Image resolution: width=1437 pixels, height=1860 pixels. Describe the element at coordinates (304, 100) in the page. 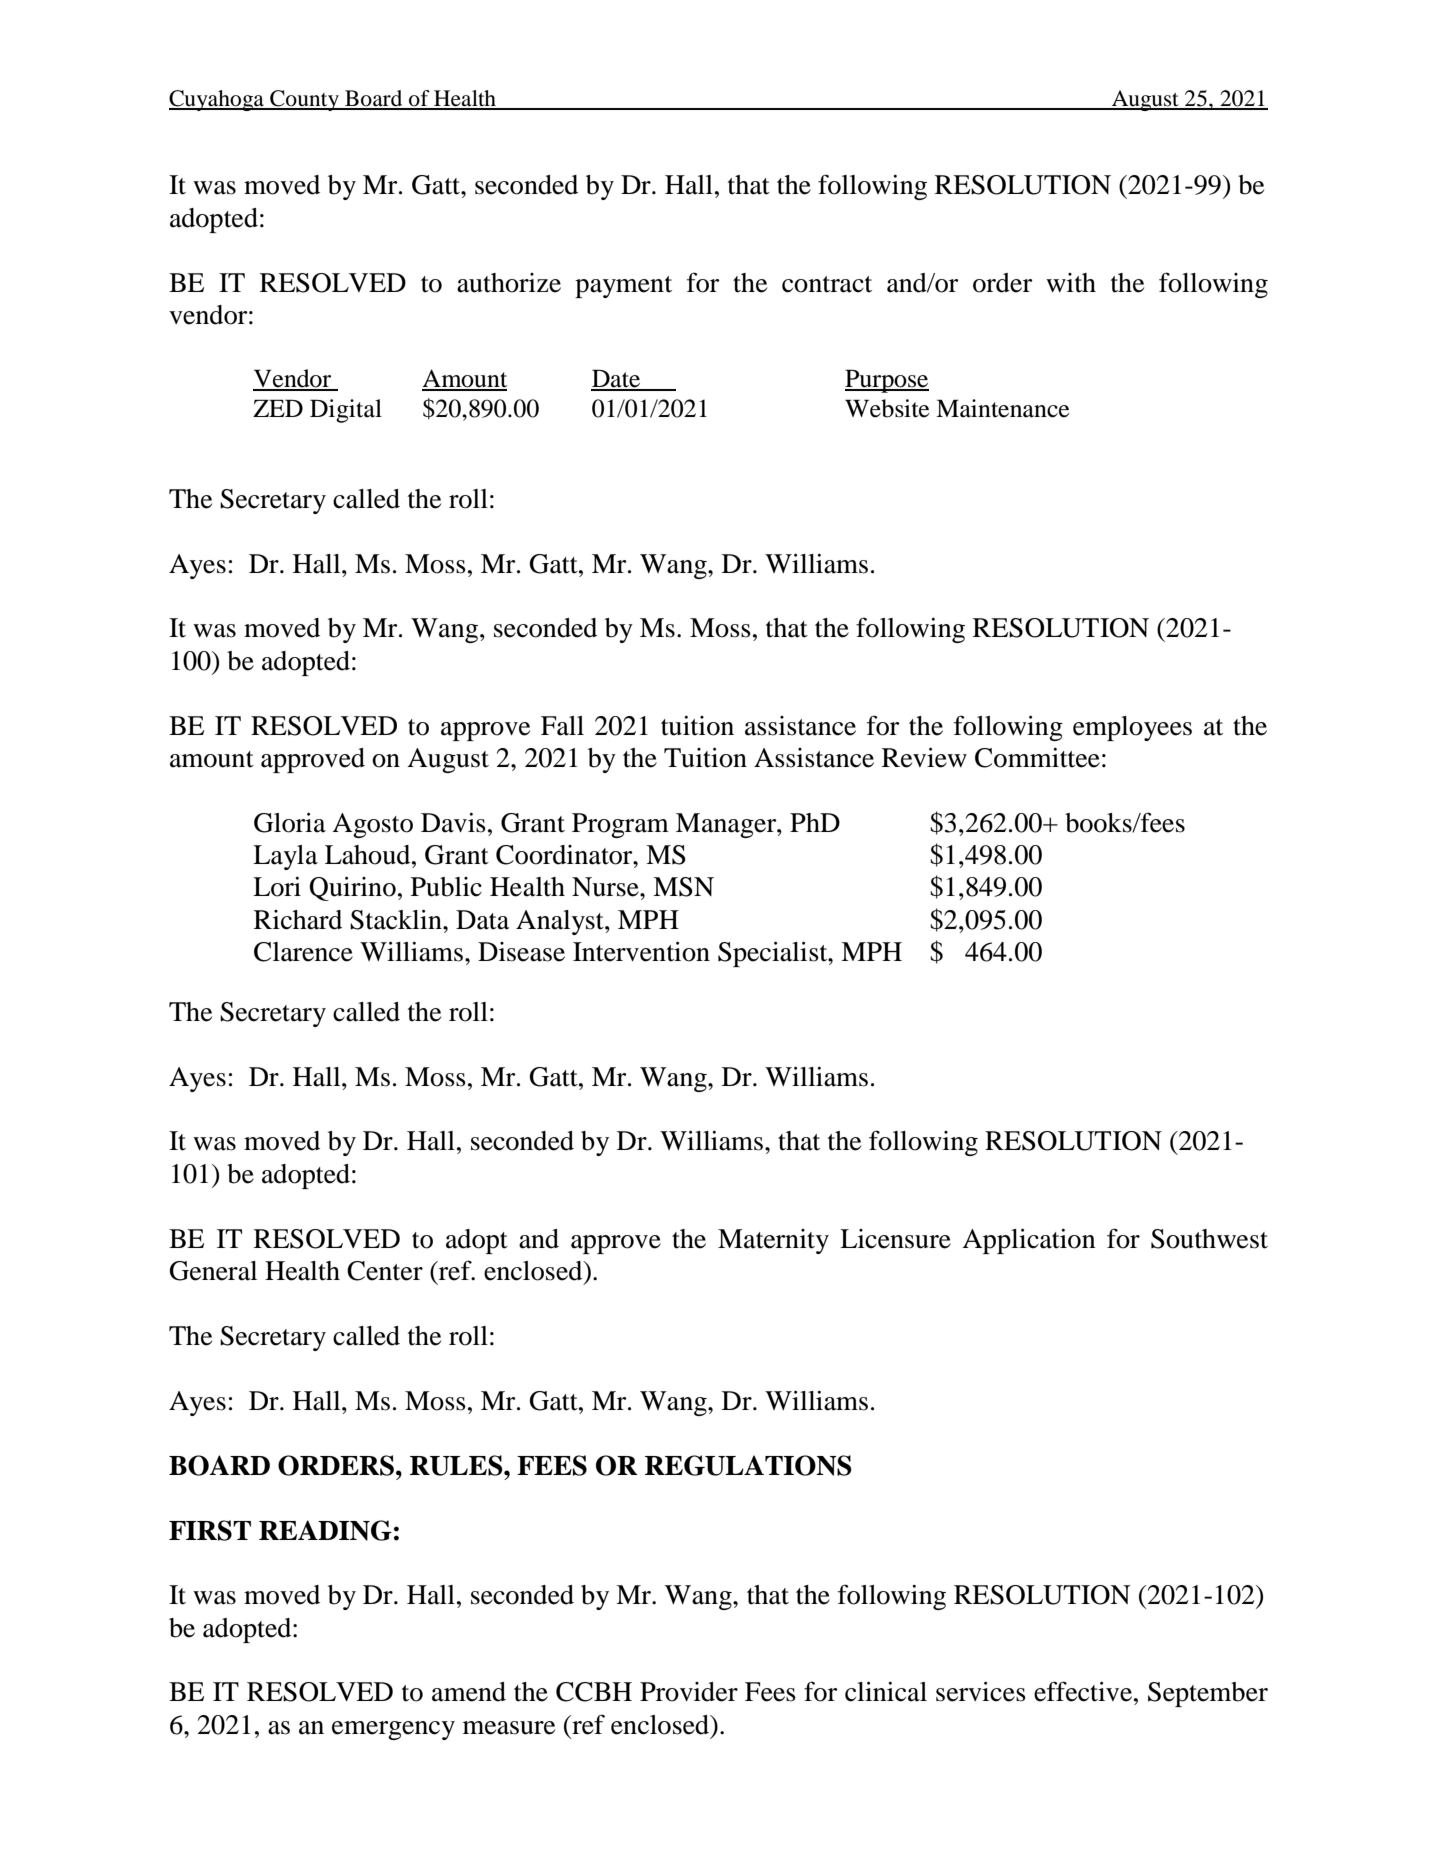

I see `County` at that location.
